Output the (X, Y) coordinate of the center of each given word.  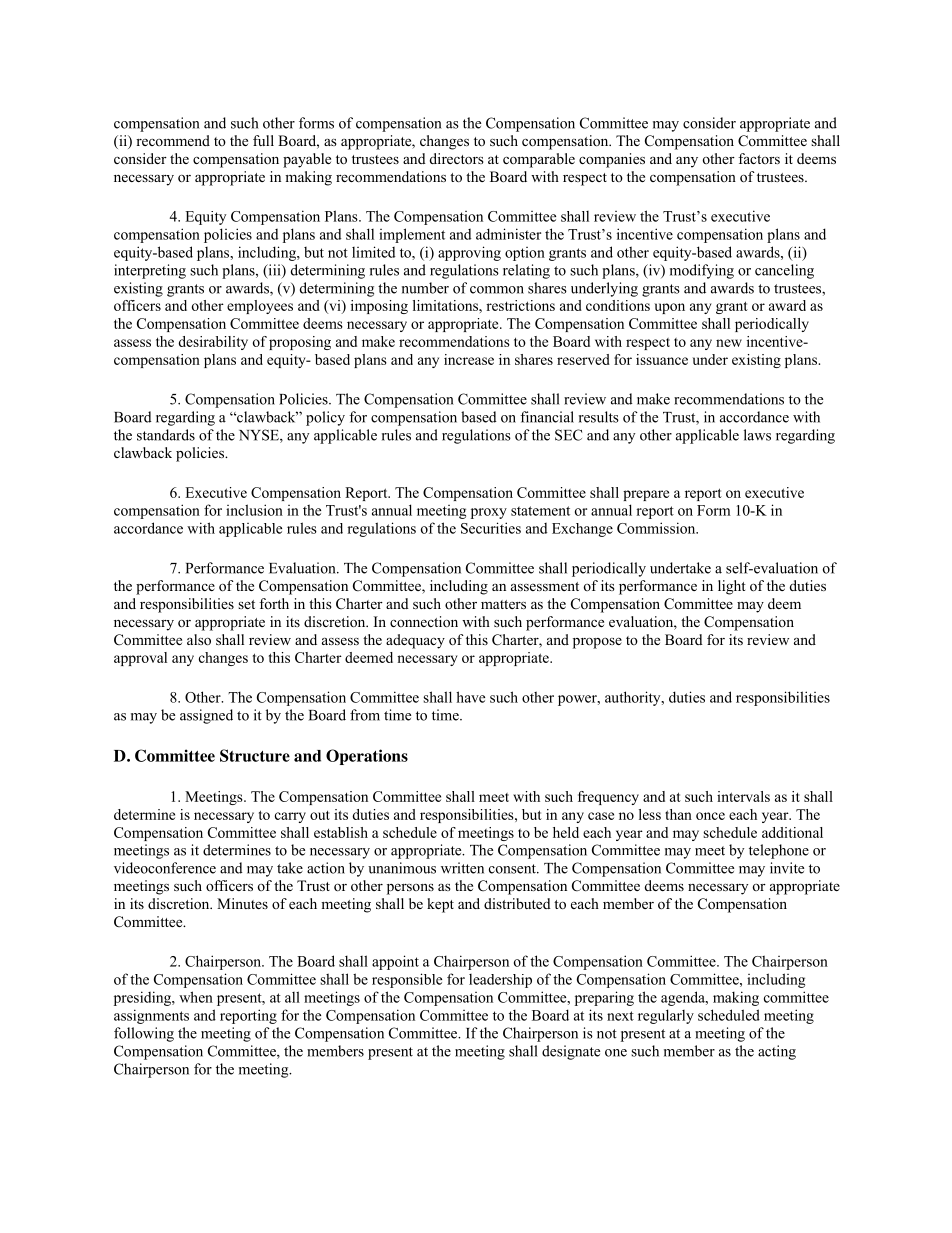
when (196, 997)
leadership (500, 981)
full (263, 140)
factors (759, 158)
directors (457, 158)
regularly (666, 1016)
